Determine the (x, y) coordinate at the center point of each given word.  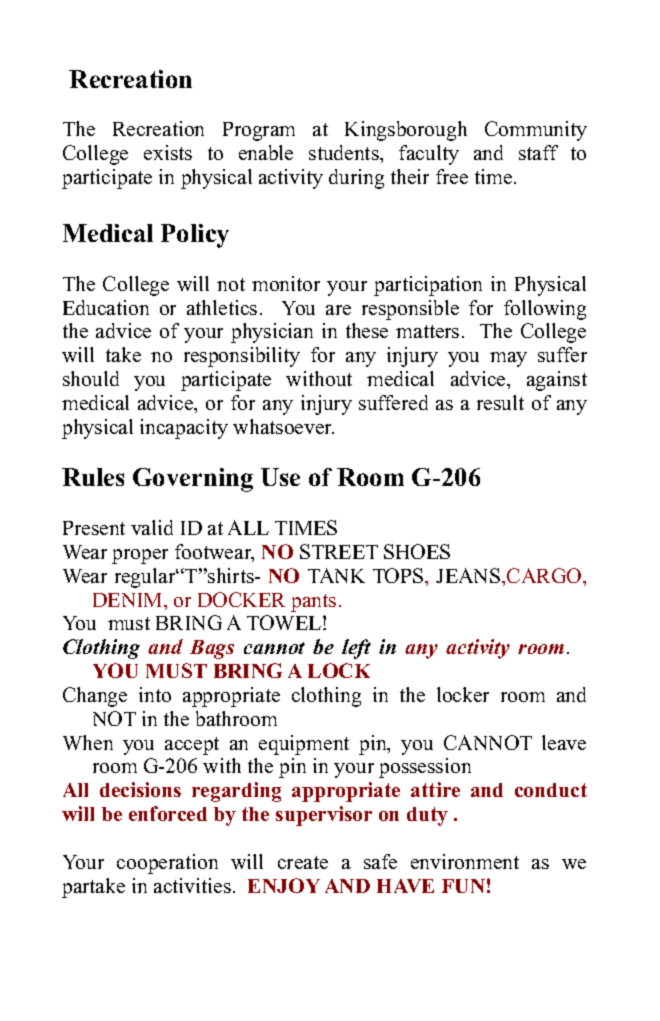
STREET (339, 551)
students (345, 152)
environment (465, 861)
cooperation (167, 864)
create (303, 862)
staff (538, 152)
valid (152, 527)
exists (168, 152)
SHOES (417, 551)
